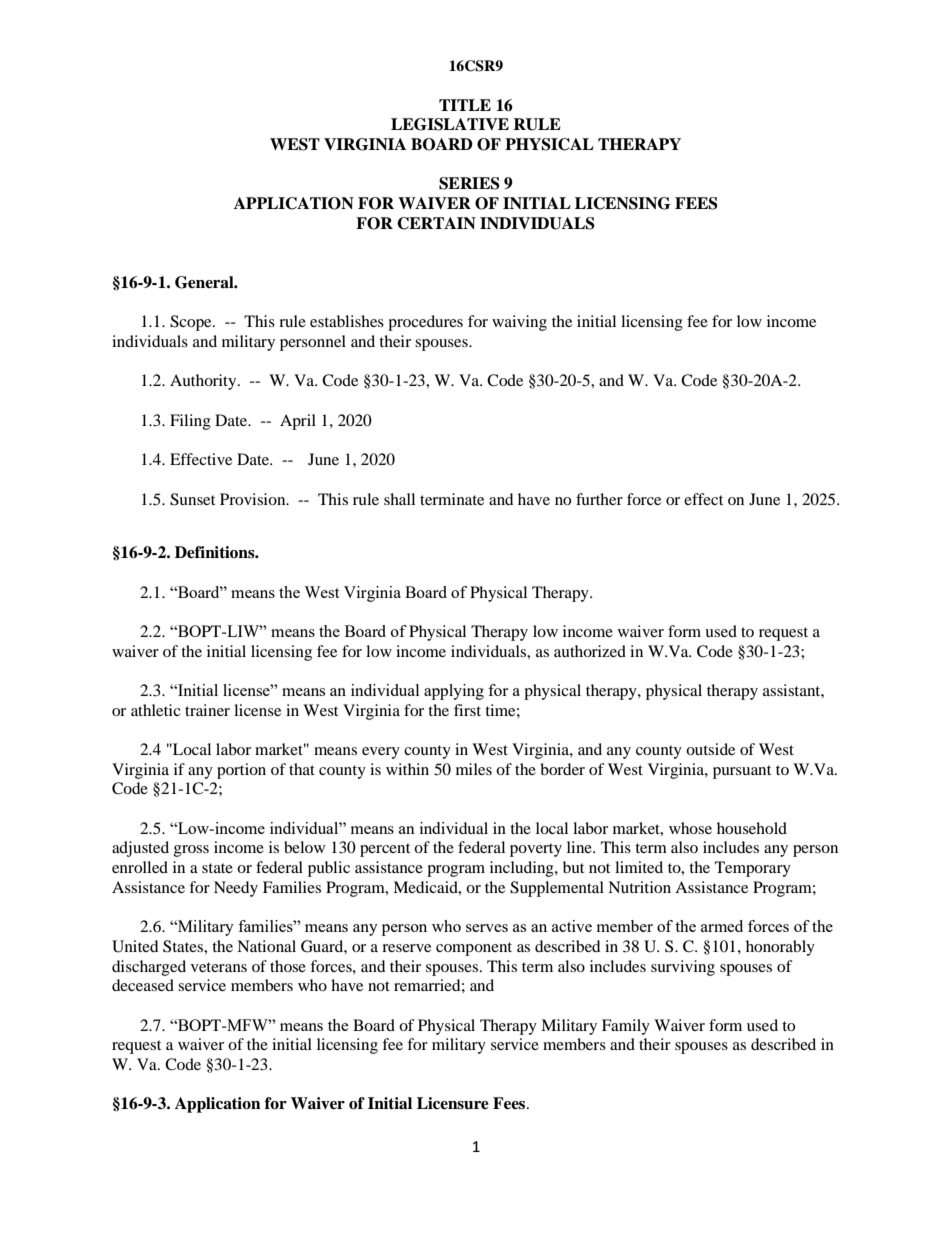 The image size is (952, 1233). What do you see at coordinates (191, 851) in the document?
I see `gross` at bounding box center [191, 851].
